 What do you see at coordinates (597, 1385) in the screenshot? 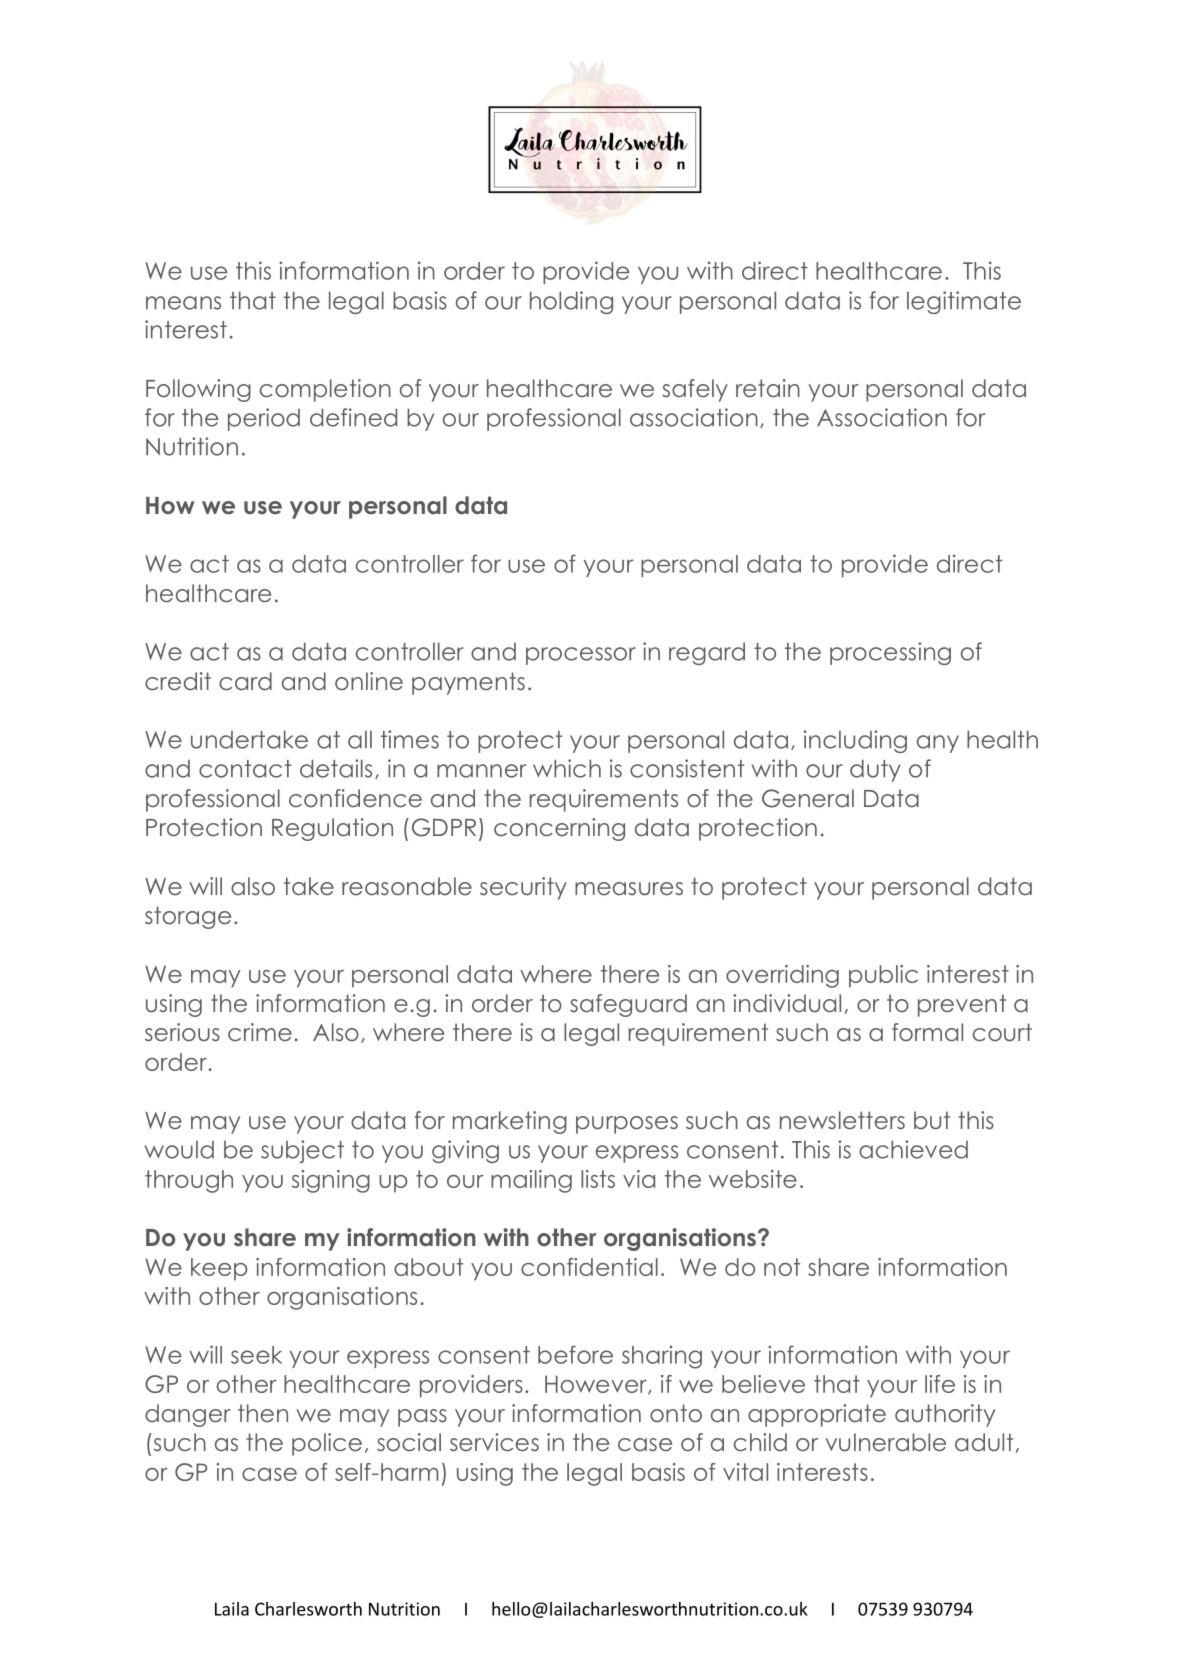
I see `However` at bounding box center [597, 1385].
